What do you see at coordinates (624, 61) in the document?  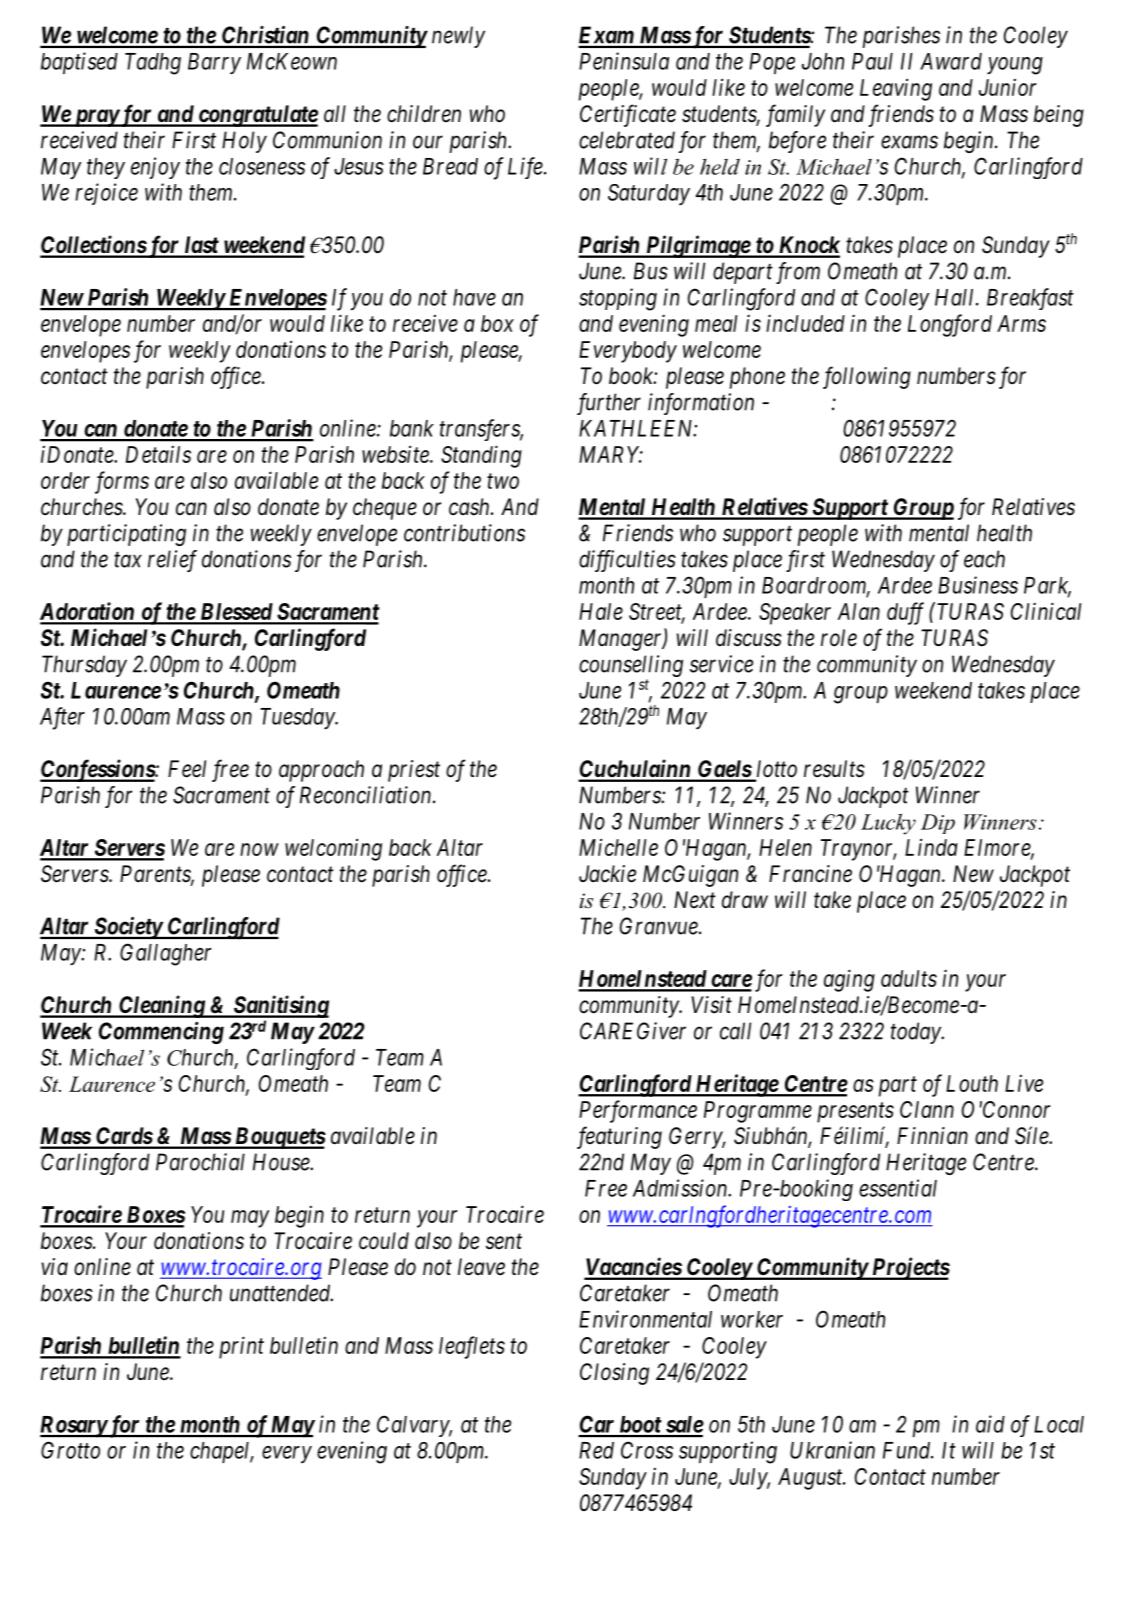 I see `Peninsula` at bounding box center [624, 61].
